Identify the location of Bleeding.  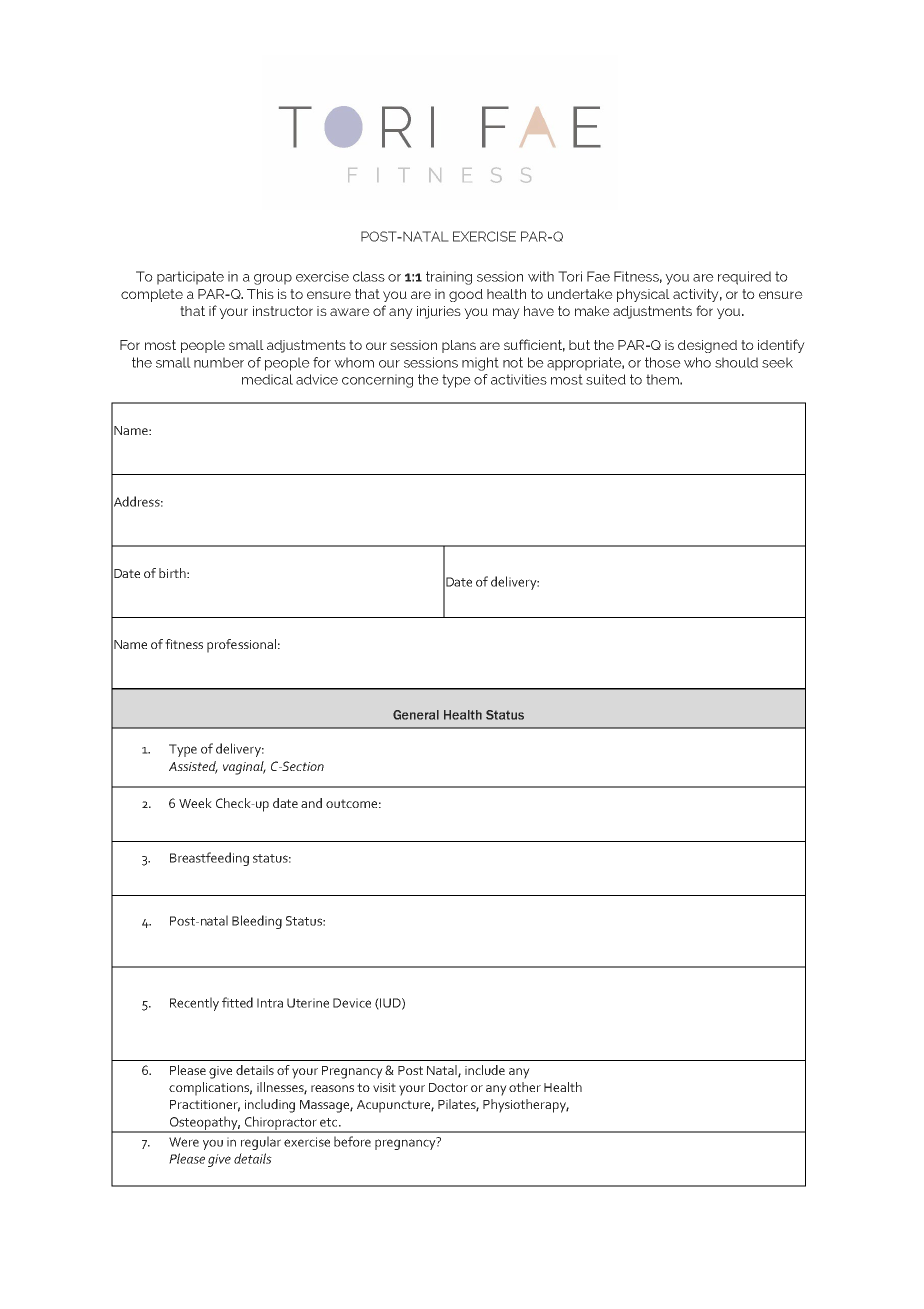
(257, 922).
